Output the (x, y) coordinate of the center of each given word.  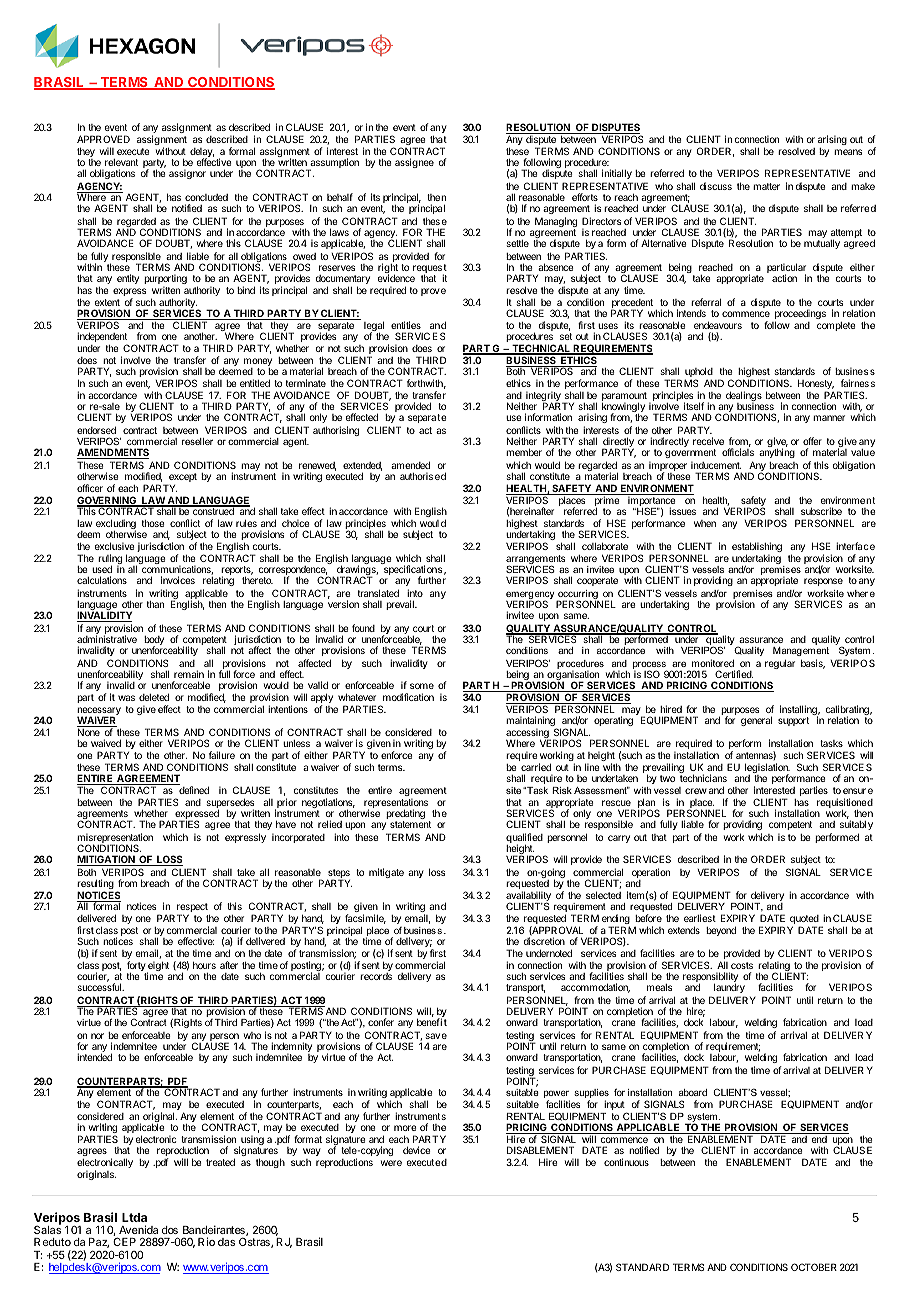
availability (528, 897)
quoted (804, 921)
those (153, 523)
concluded (206, 197)
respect (193, 909)
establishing (757, 548)
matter (766, 186)
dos (170, 1230)
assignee (414, 163)
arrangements (535, 561)
